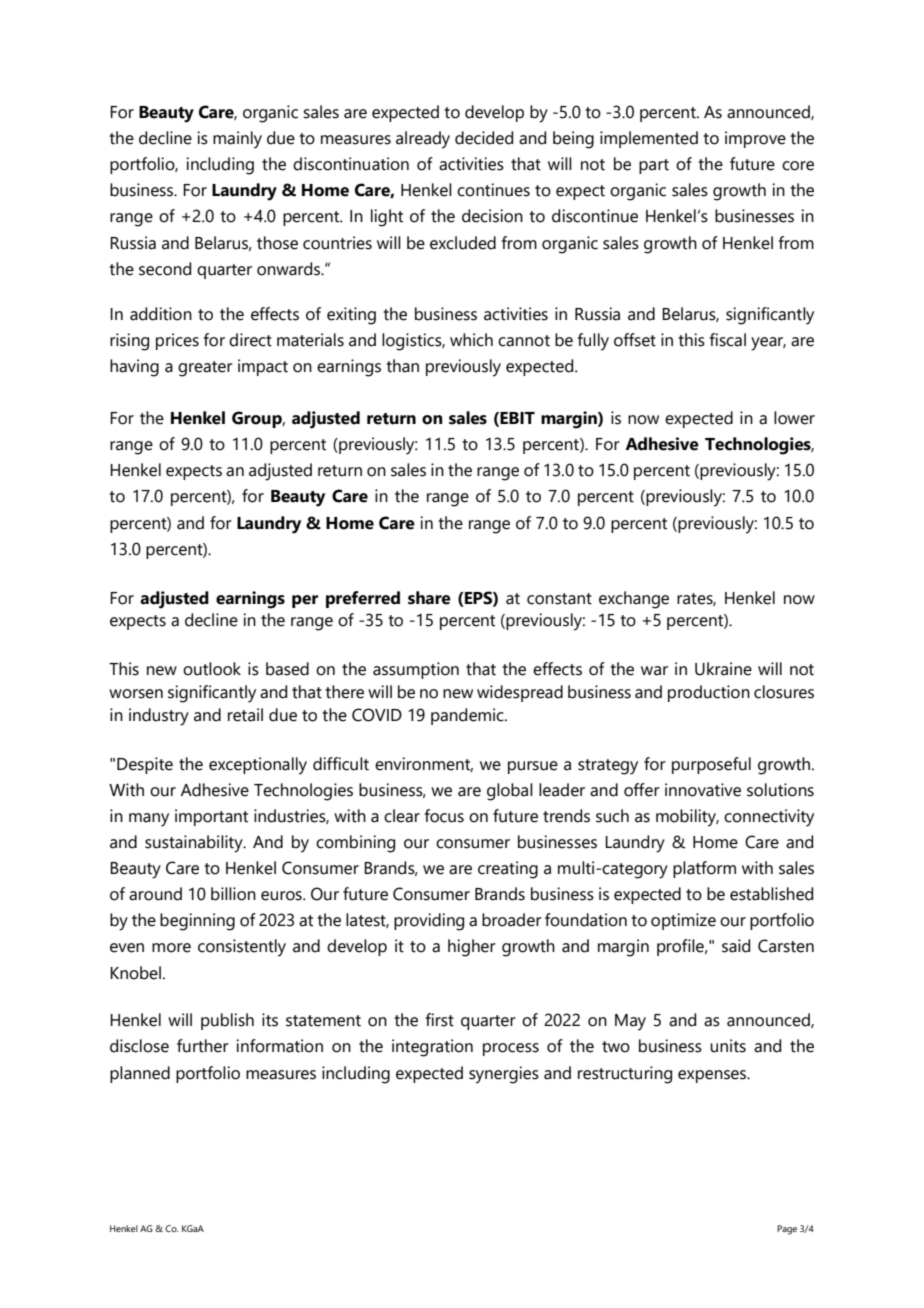  Describe the element at coordinates (468, 716) in the screenshot. I see `pandemic` at that location.
